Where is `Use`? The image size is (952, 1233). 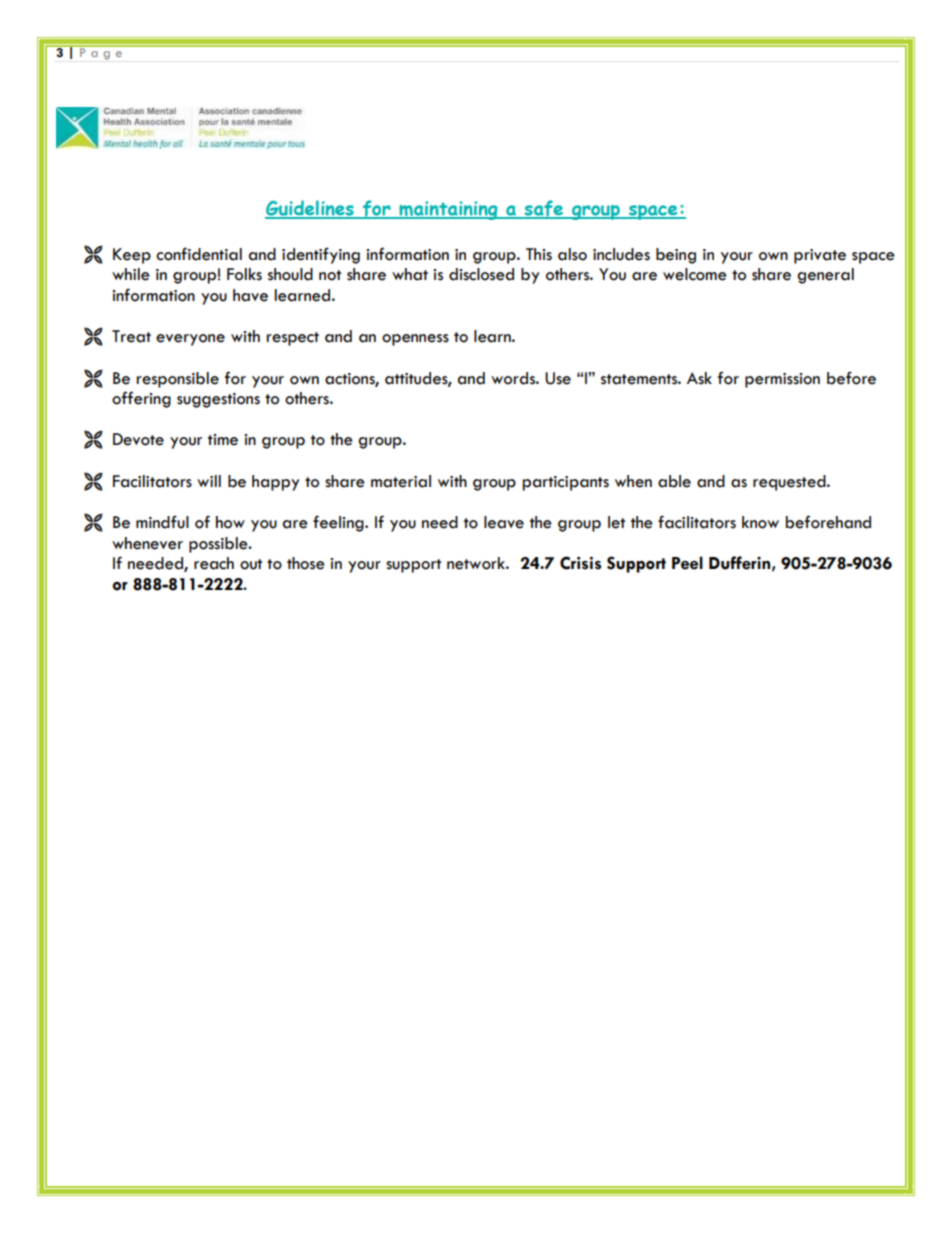
Use is located at coordinates (558, 378).
